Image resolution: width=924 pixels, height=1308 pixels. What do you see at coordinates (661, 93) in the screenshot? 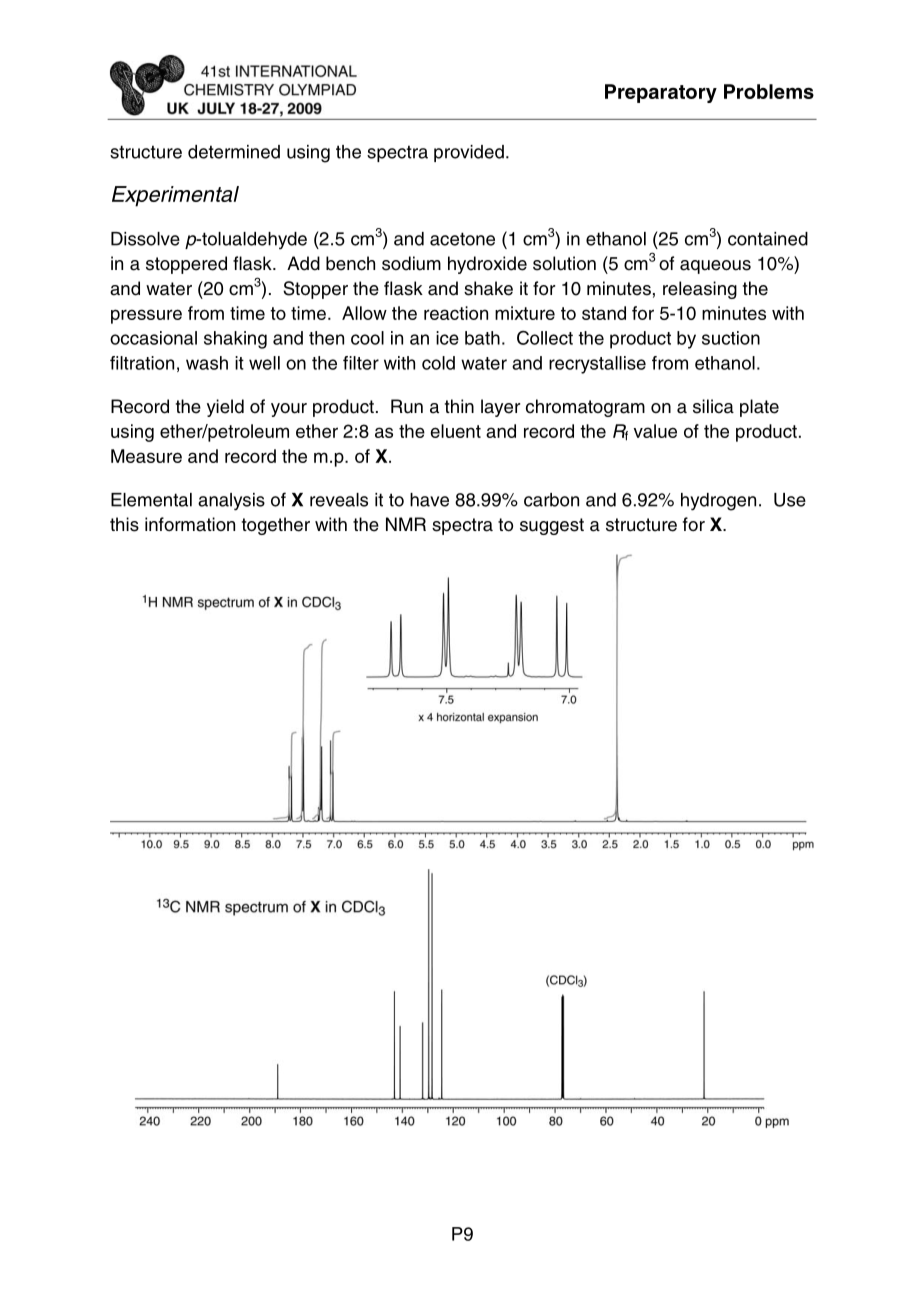
I see `Preparatory` at bounding box center [661, 93].
